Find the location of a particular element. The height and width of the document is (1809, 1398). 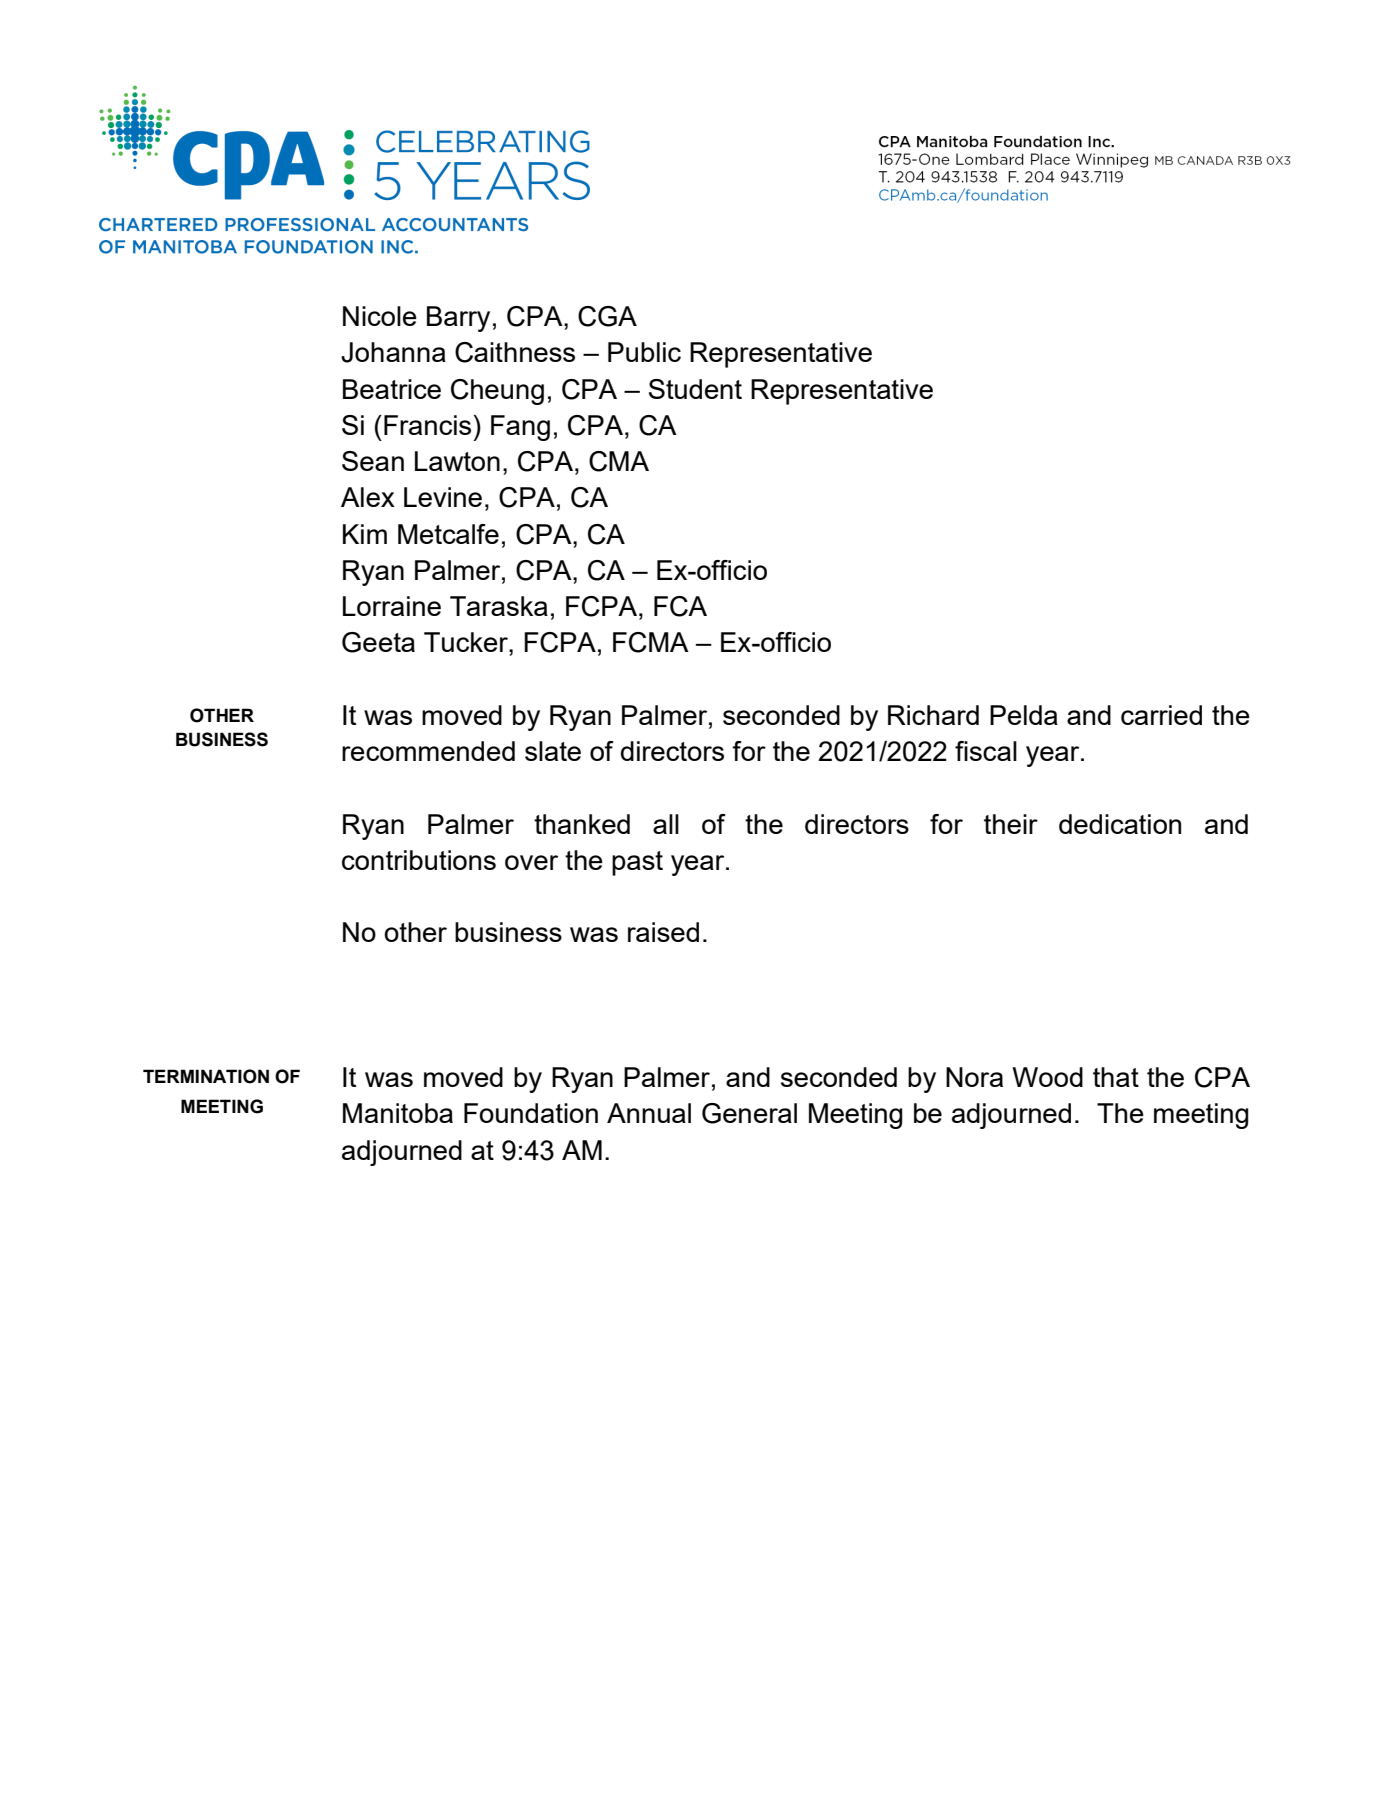

Johanna is located at coordinates (393, 352).
